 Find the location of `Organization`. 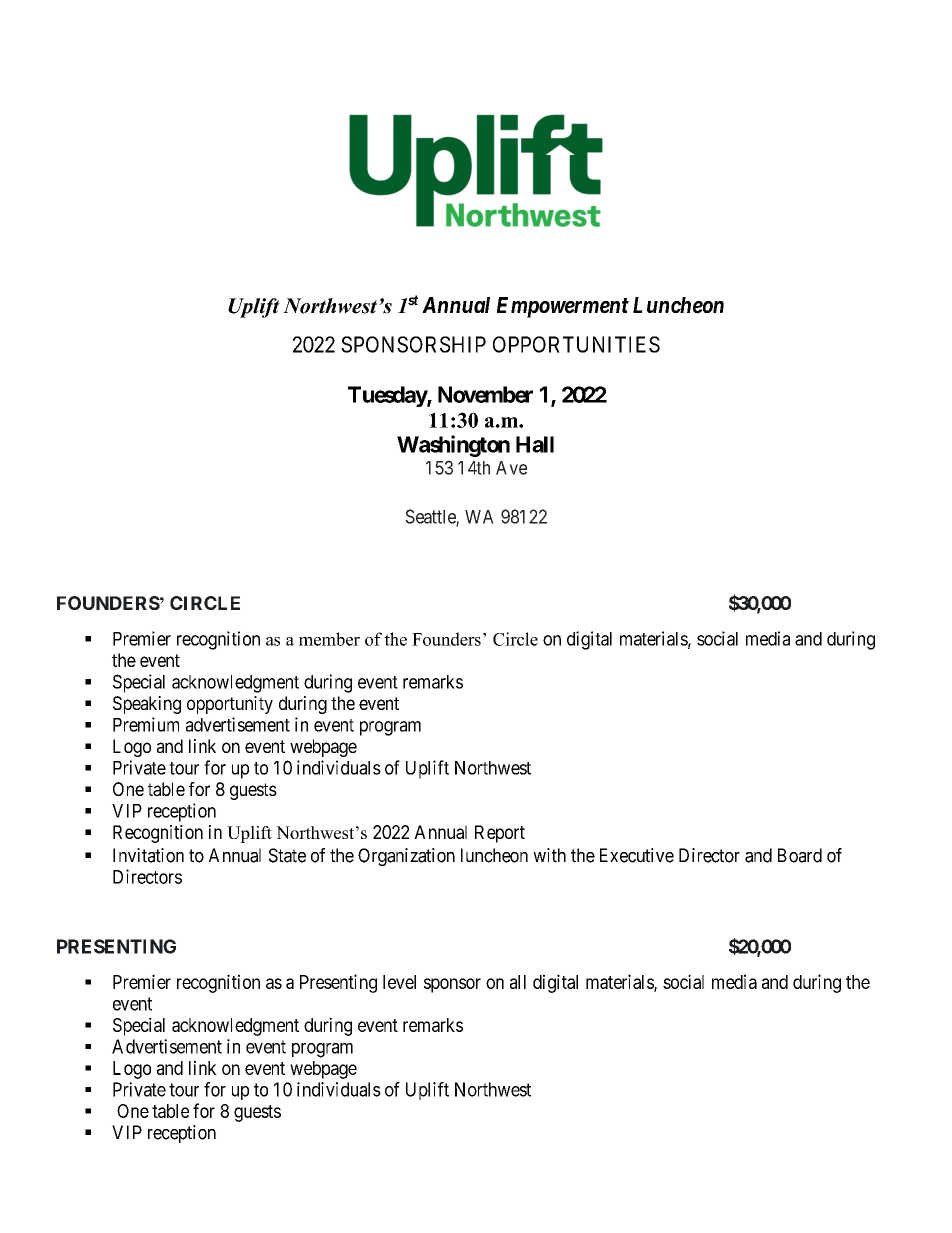

Organization is located at coordinates (406, 857).
